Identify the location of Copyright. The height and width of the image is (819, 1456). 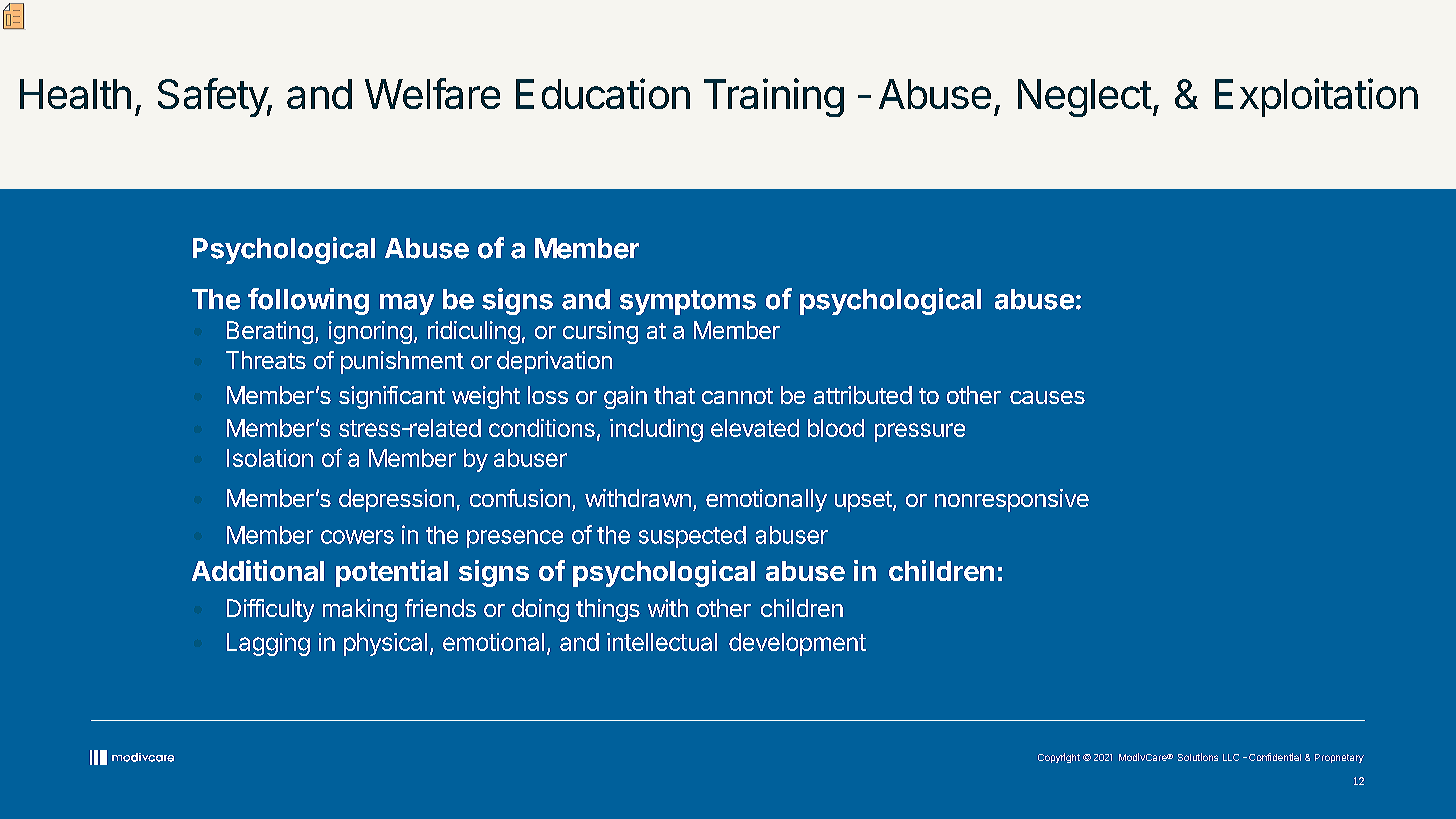
(1059, 758).
